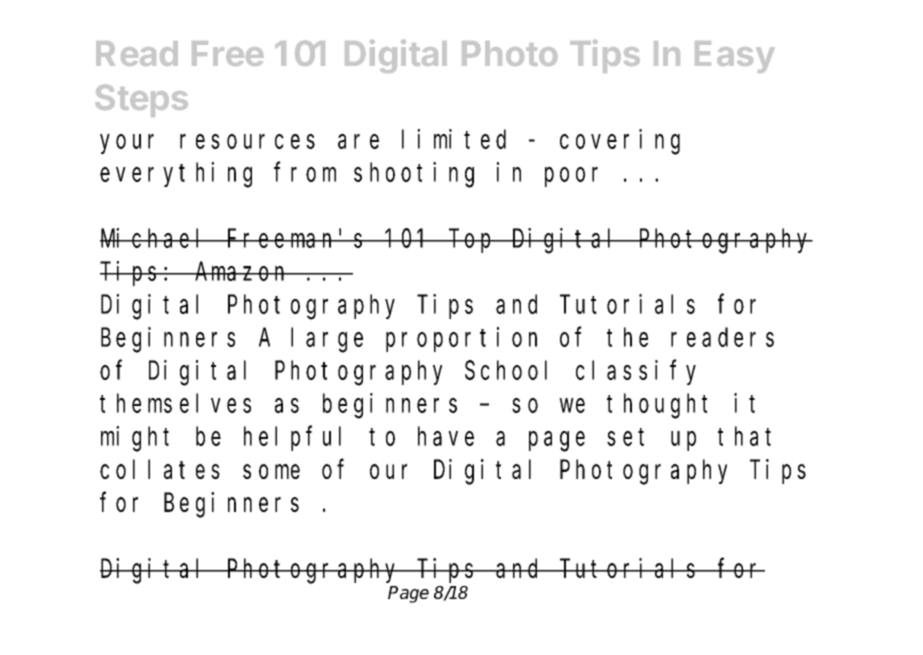 The image size is (923, 655). I want to click on shooting, so click(414, 175).
